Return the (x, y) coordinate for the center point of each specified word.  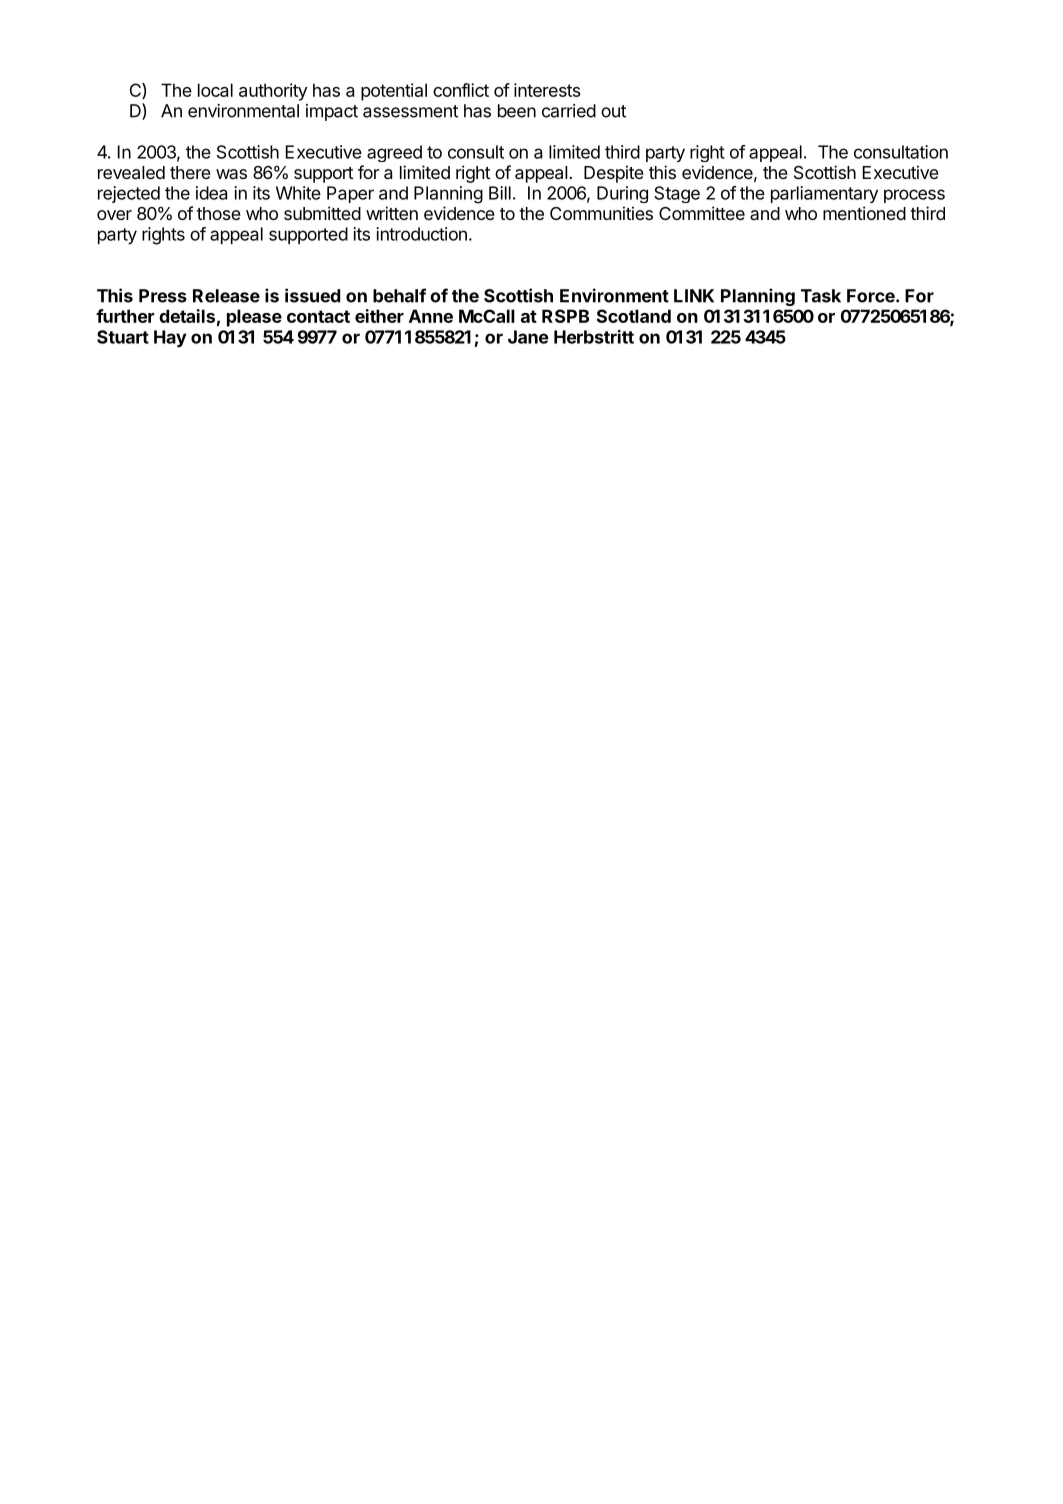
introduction (421, 234)
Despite (614, 174)
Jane (528, 337)
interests (547, 90)
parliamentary (824, 194)
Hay (170, 339)
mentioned (864, 213)
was (231, 174)
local (215, 90)
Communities (601, 213)
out (613, 111)
